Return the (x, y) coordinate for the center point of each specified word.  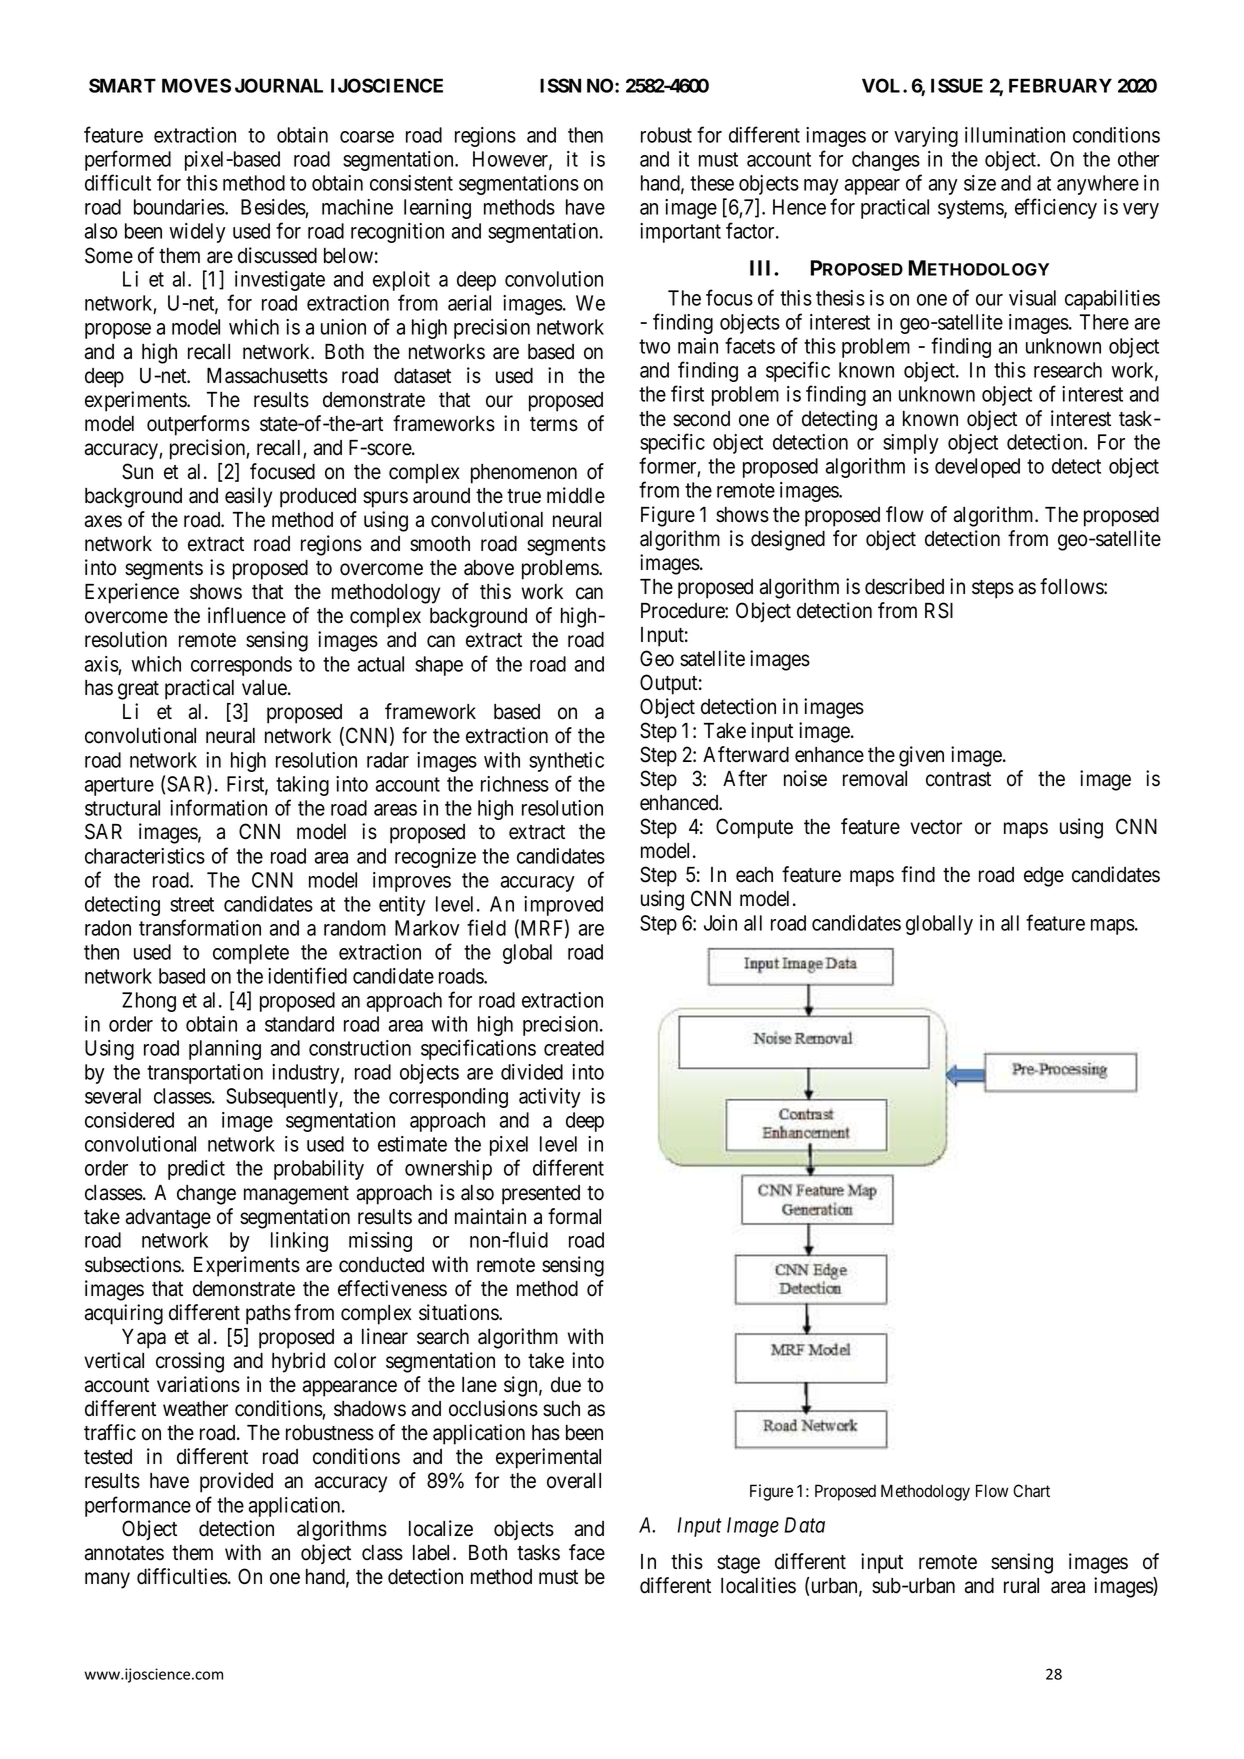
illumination (1015, 135)
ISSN (560, 85)
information (218, 807)
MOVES (196, 85)
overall (574, 1481)
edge (1044, 877)
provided (236, 1482)
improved (563, 906)
